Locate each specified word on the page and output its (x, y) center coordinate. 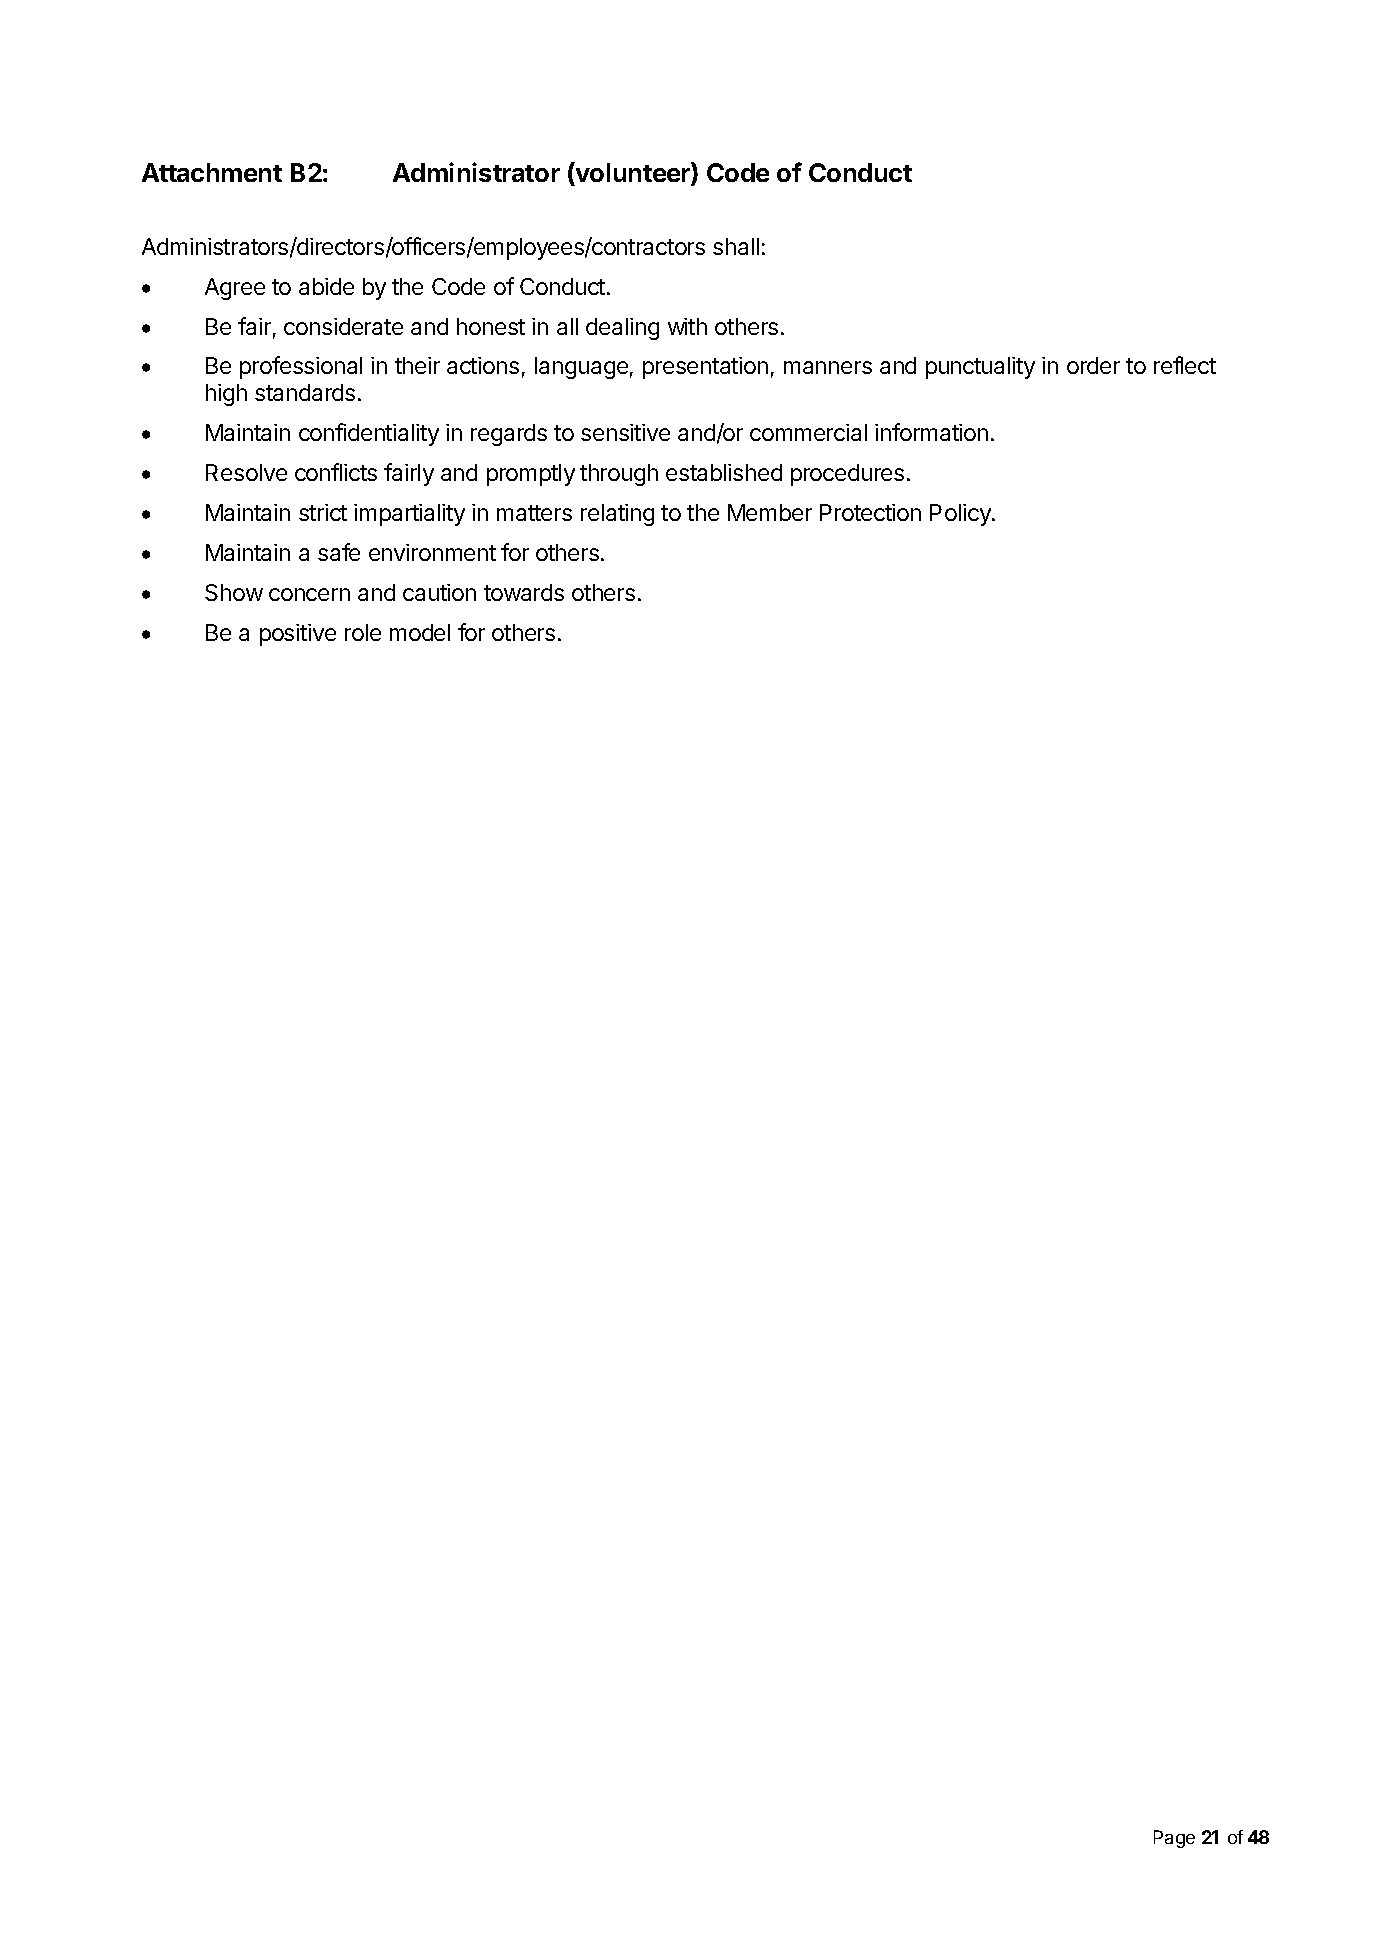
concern (309, 594)
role (363, 632)
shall (736, 246)
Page (1174, 1839)
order (1093, 365)
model (420, 632)
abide (326, 286)
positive (298, 635)
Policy (961, 515)
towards (524, 592)
